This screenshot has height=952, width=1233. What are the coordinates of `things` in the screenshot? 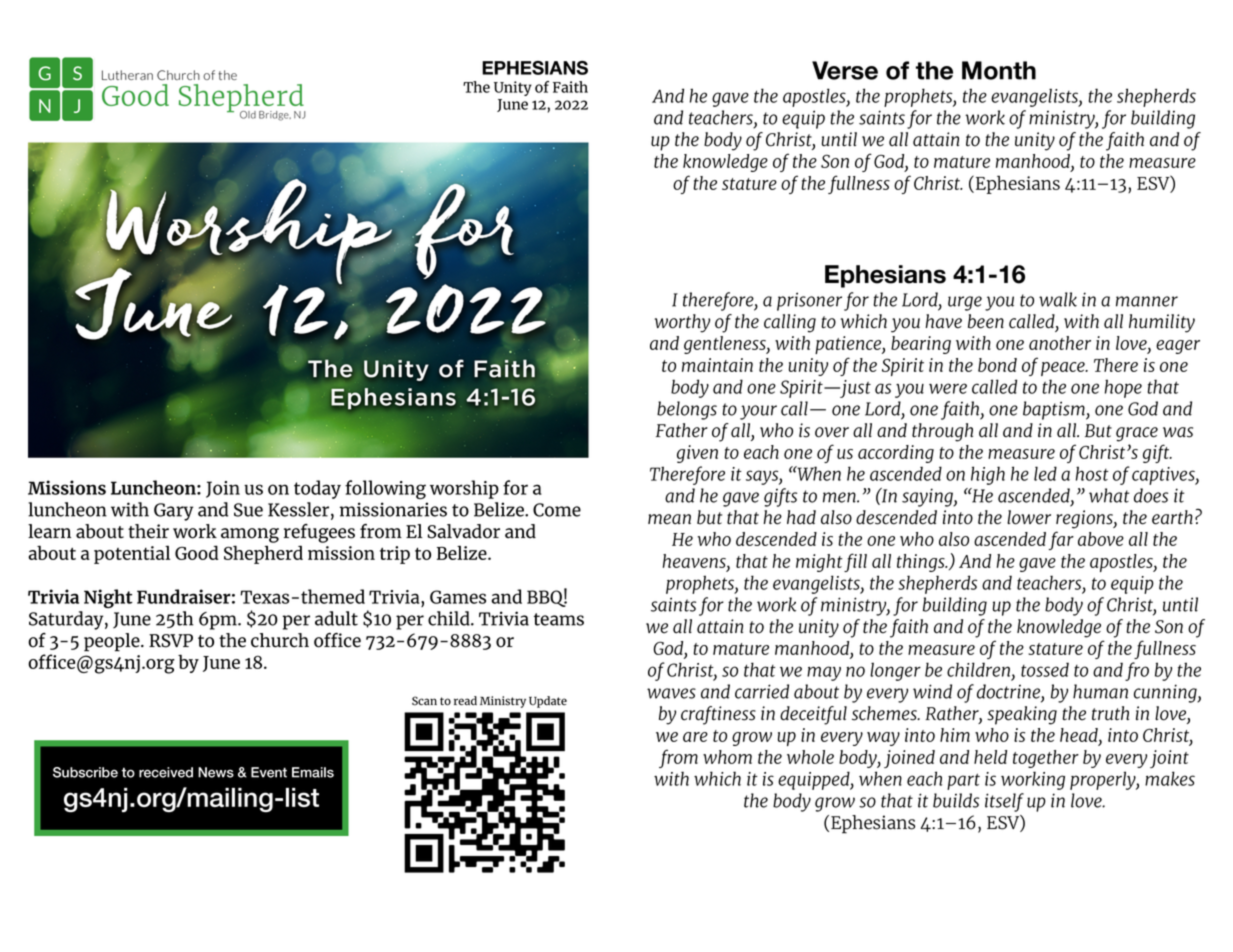 It's located at (922, 563).
